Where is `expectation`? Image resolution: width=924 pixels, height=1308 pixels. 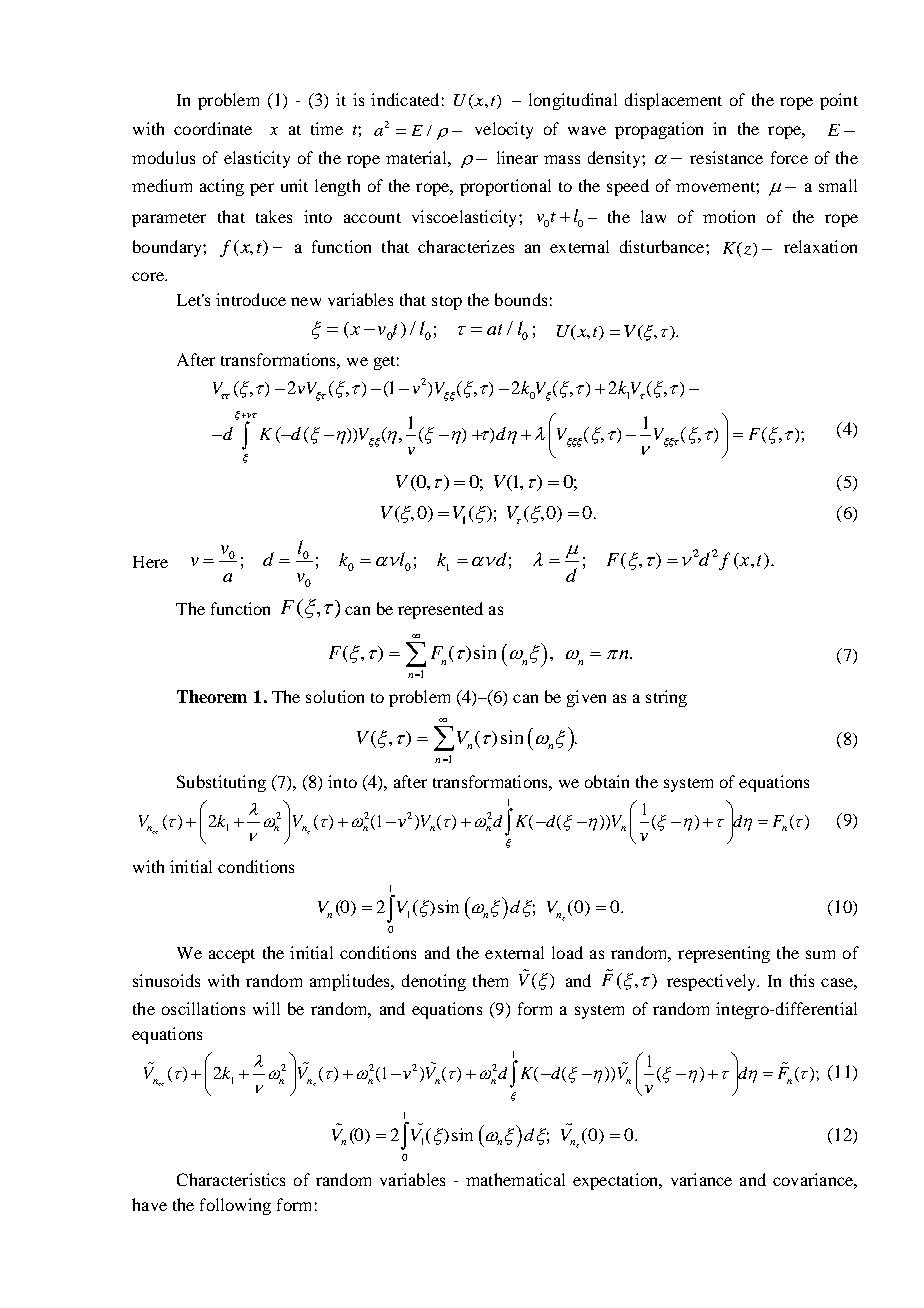
expectation is located at coordinates (617, 1181).
